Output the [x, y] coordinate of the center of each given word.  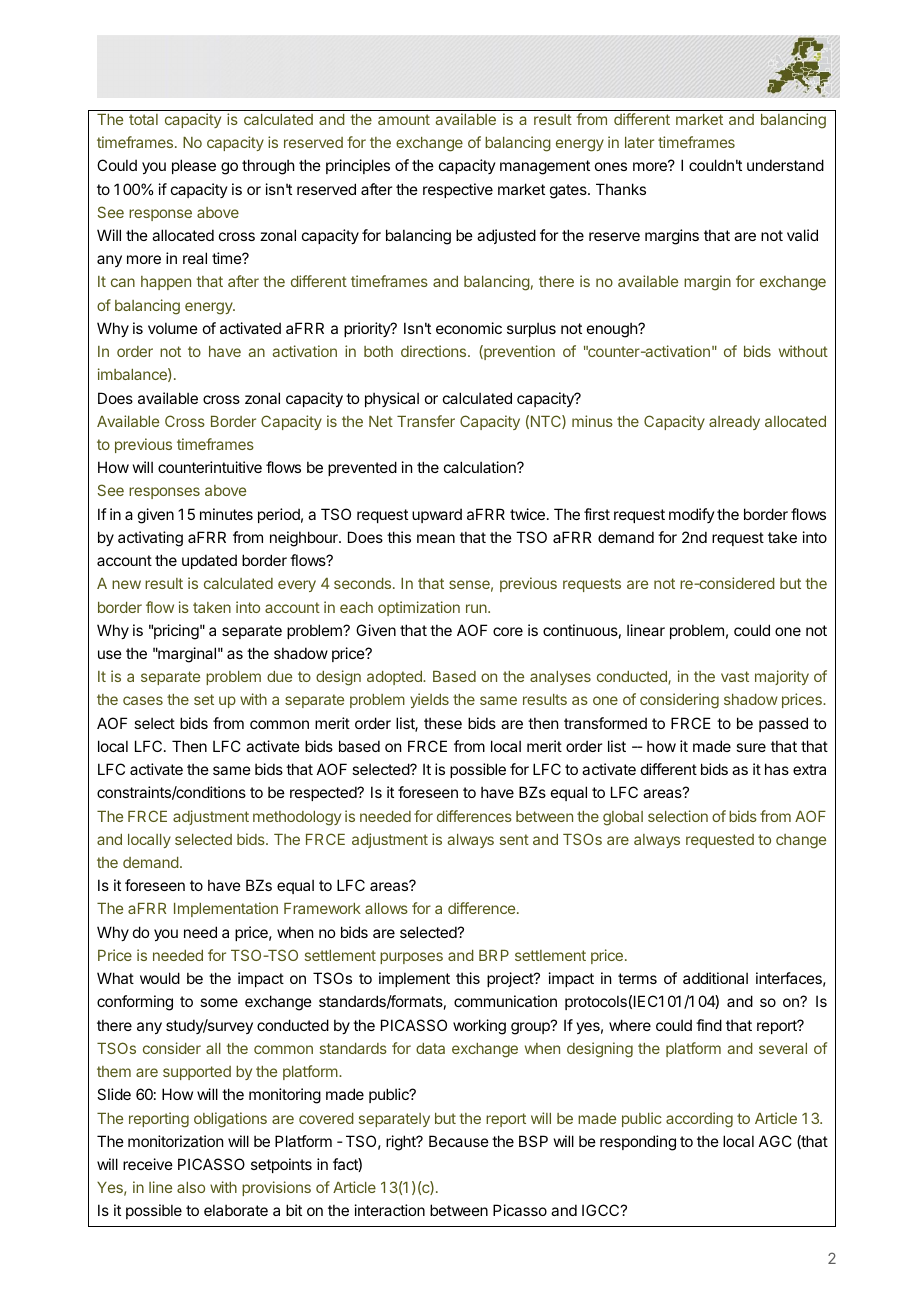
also [191, 1187]
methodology [297, 818]
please [194, 166]
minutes [226, 514]
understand [785, 165]
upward [437, 515]
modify [692, 515]
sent [514, 839]
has [777, 769]
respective [458, 190]
